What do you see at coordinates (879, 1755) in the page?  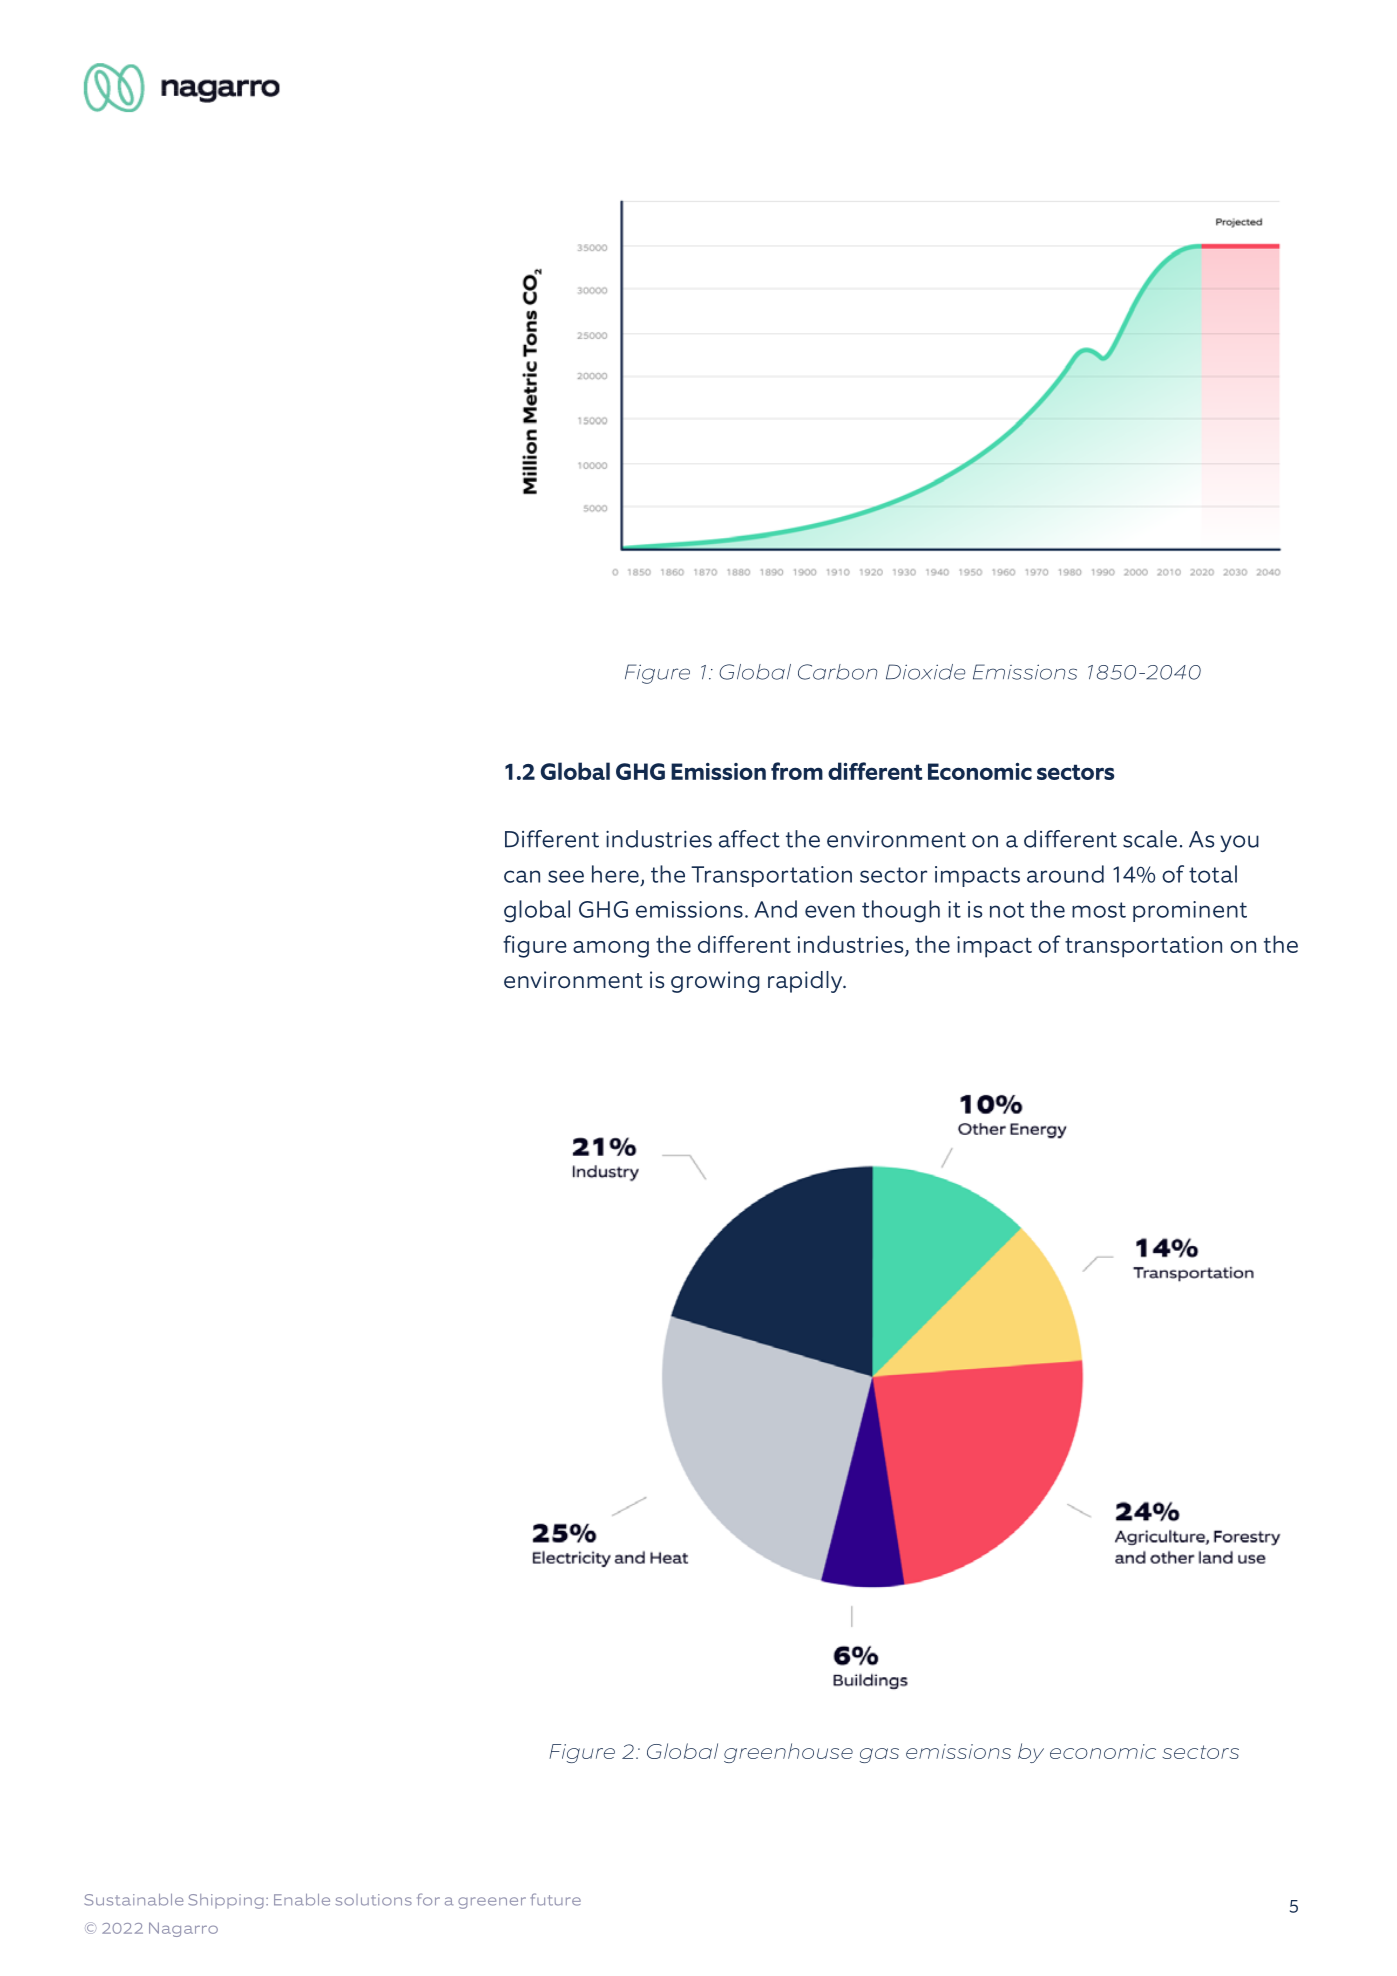 I see `gas` at bounding box center [879, 1755].
